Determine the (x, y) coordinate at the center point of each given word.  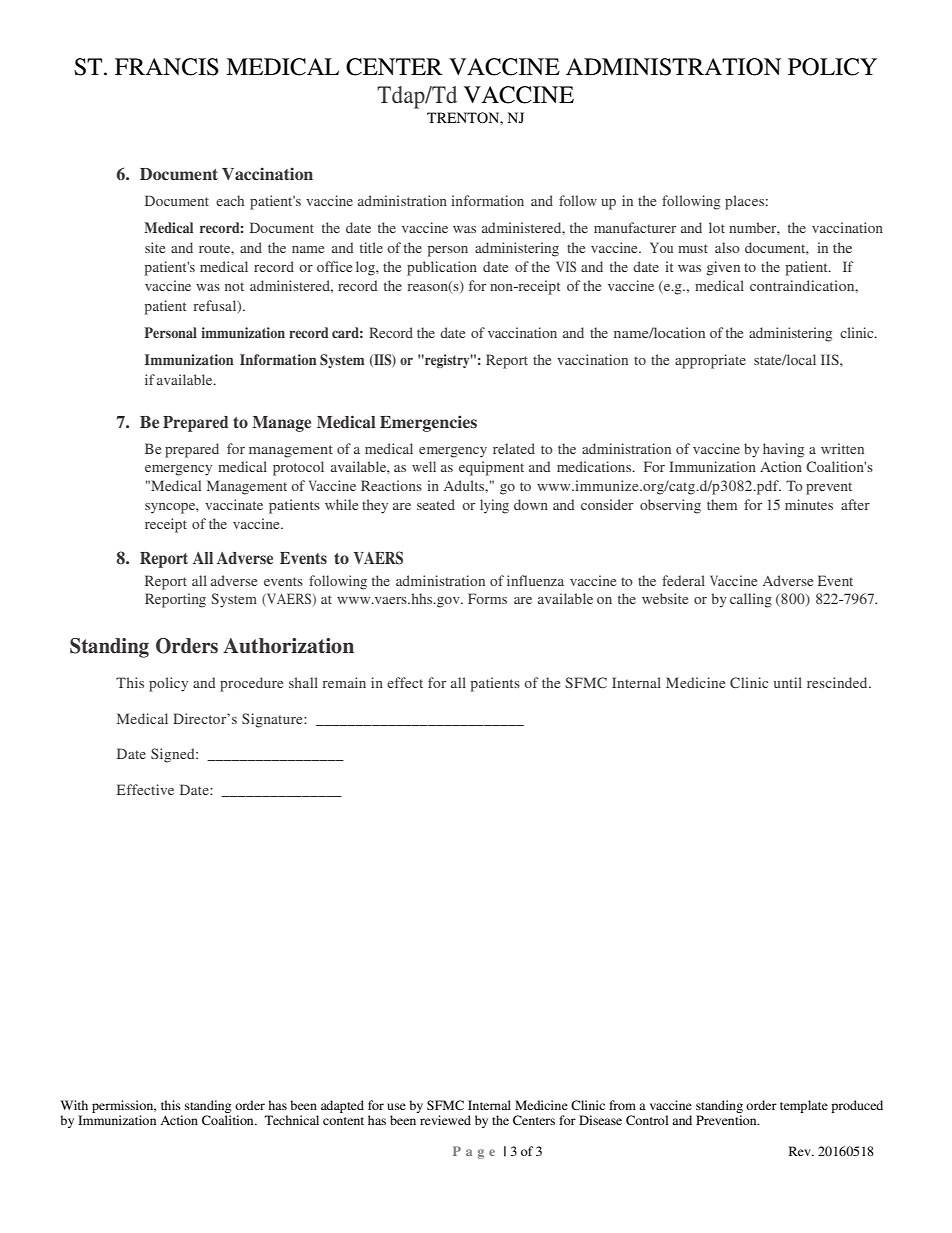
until (788, 682)
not (234, 286)
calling (751, 600)
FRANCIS (167, 67)
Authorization (288, 646)
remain (344, 682)
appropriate (710, 361)
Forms (487, 598)
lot (717, 227)
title (371, 247)
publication (442, 268)
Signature (273, 720)
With (74, 1105)
